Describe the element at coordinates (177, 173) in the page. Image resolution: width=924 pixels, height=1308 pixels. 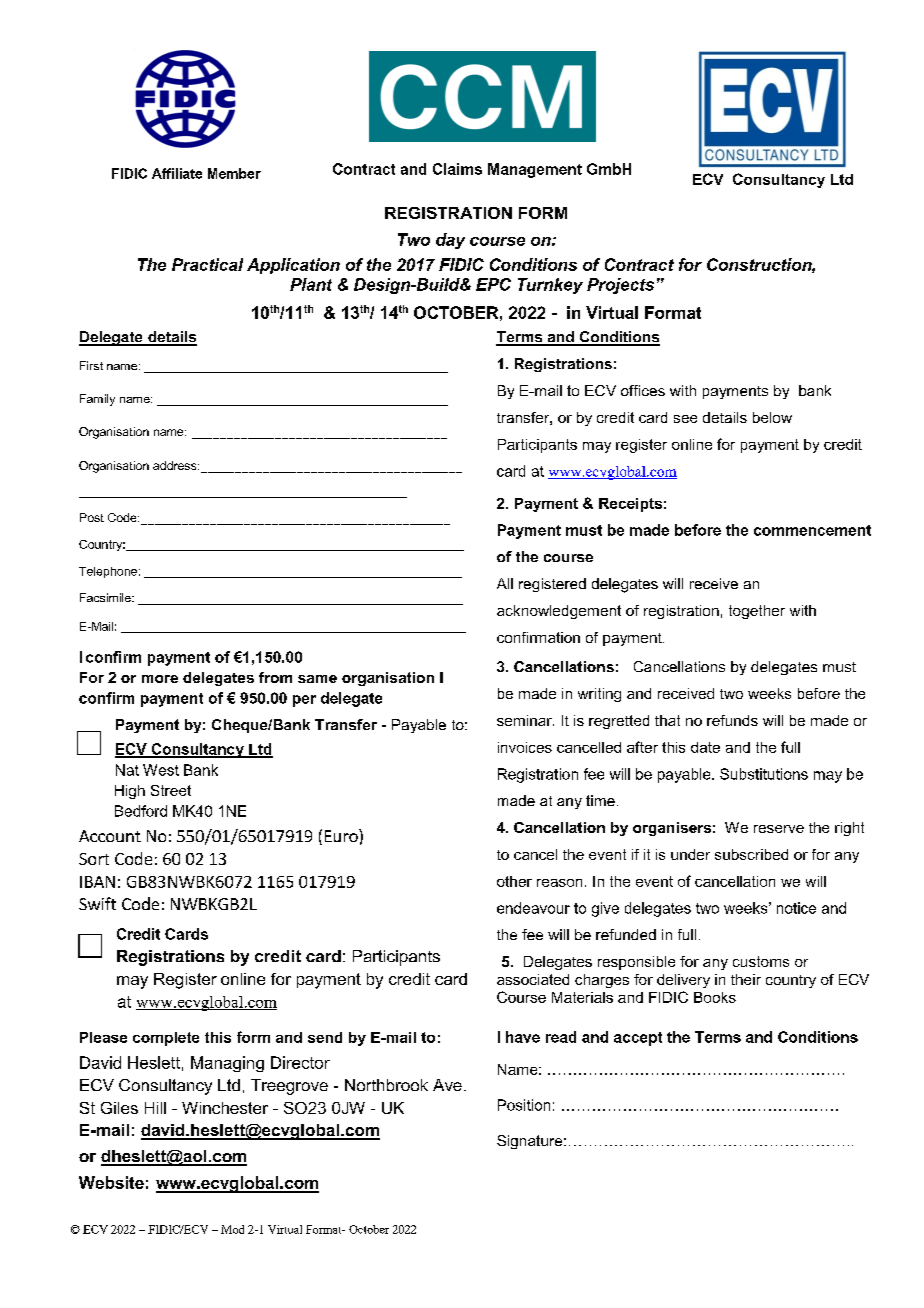
I see `Affiliate` at that location.
